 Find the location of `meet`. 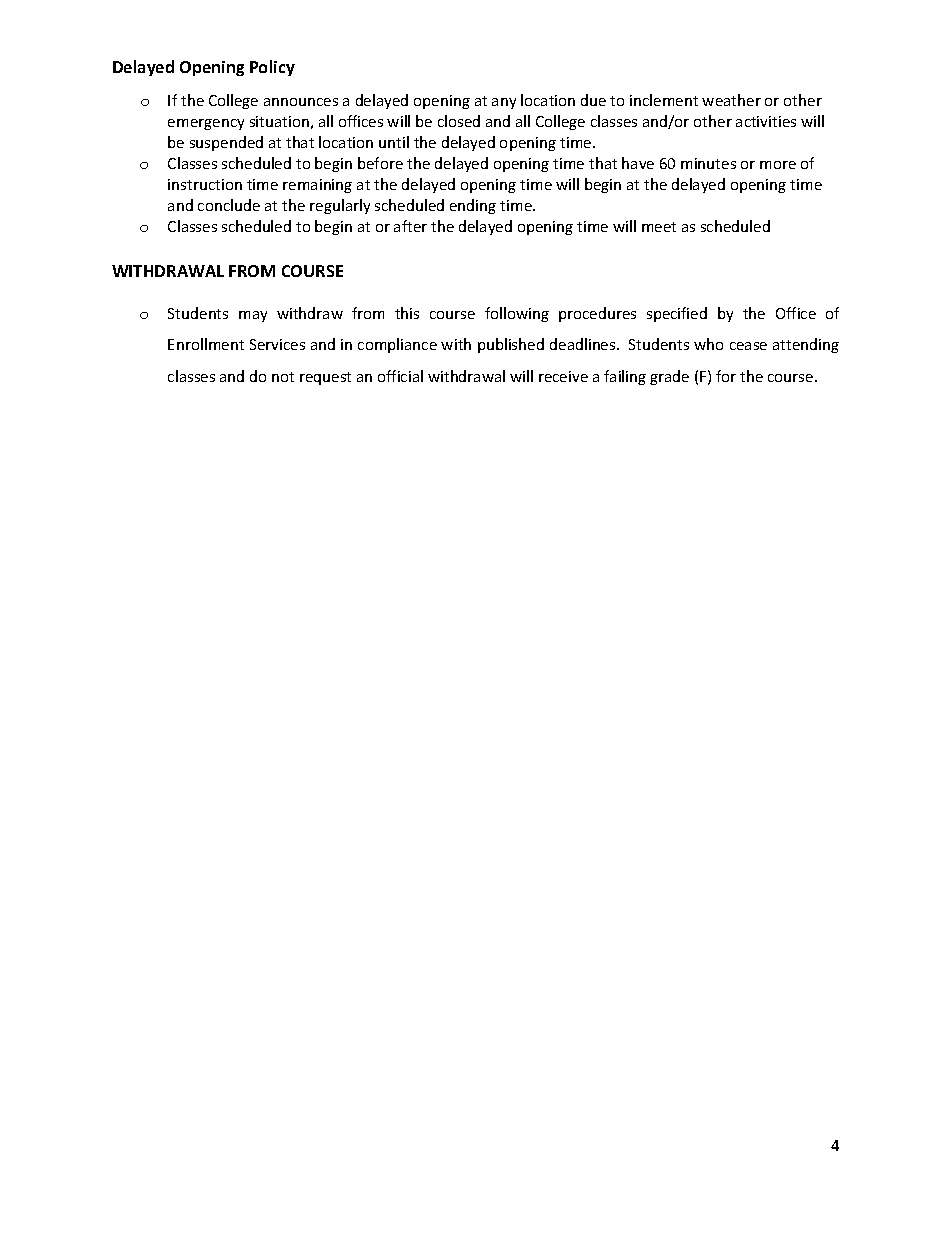

meet is located at coordinates (659, 227).
